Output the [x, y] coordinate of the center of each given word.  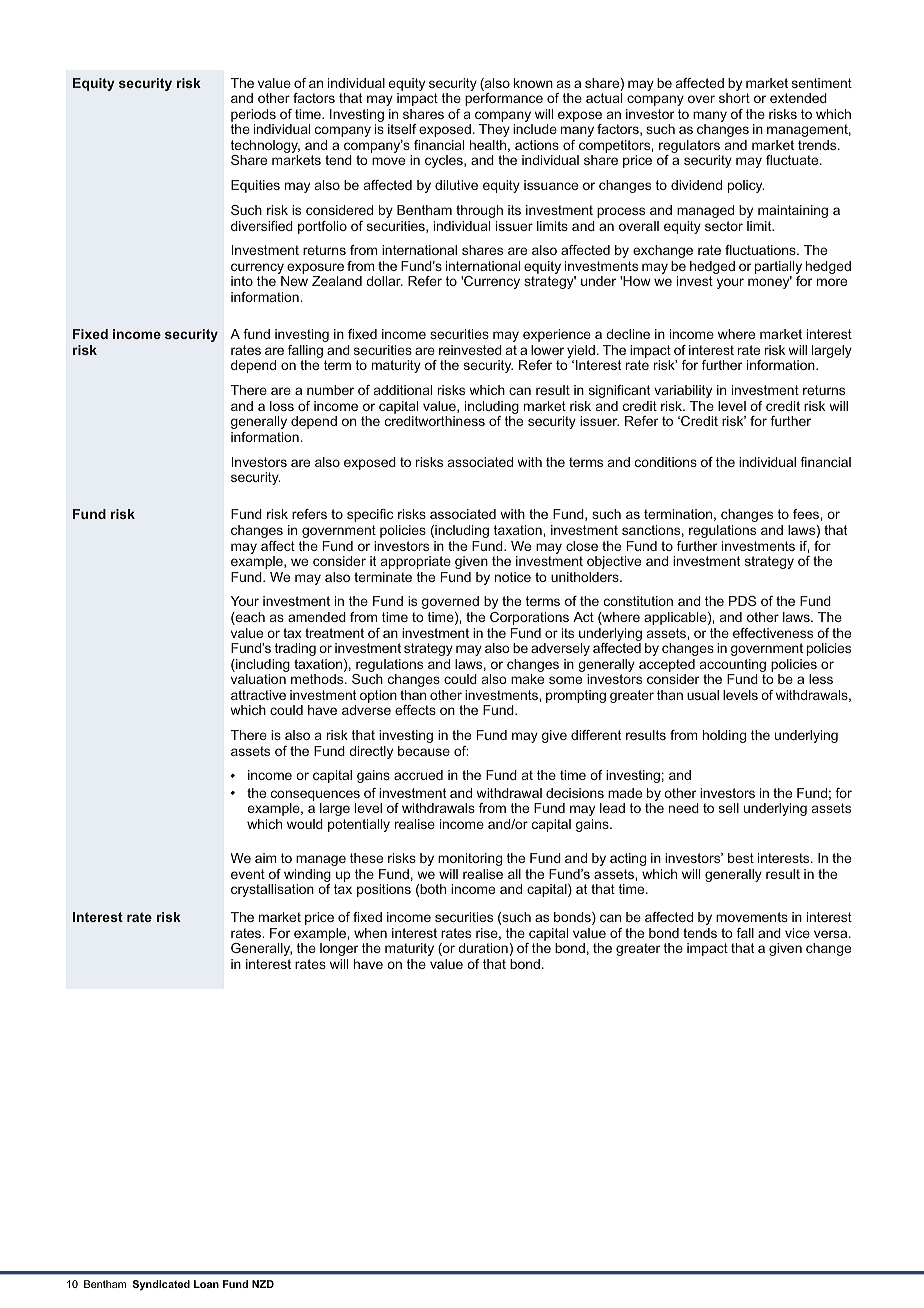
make [527, 679]
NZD [263, 1284]
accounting [733, 667]
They [494, 130]
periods [253, 115]
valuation [258, 679]
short [734, 98]
